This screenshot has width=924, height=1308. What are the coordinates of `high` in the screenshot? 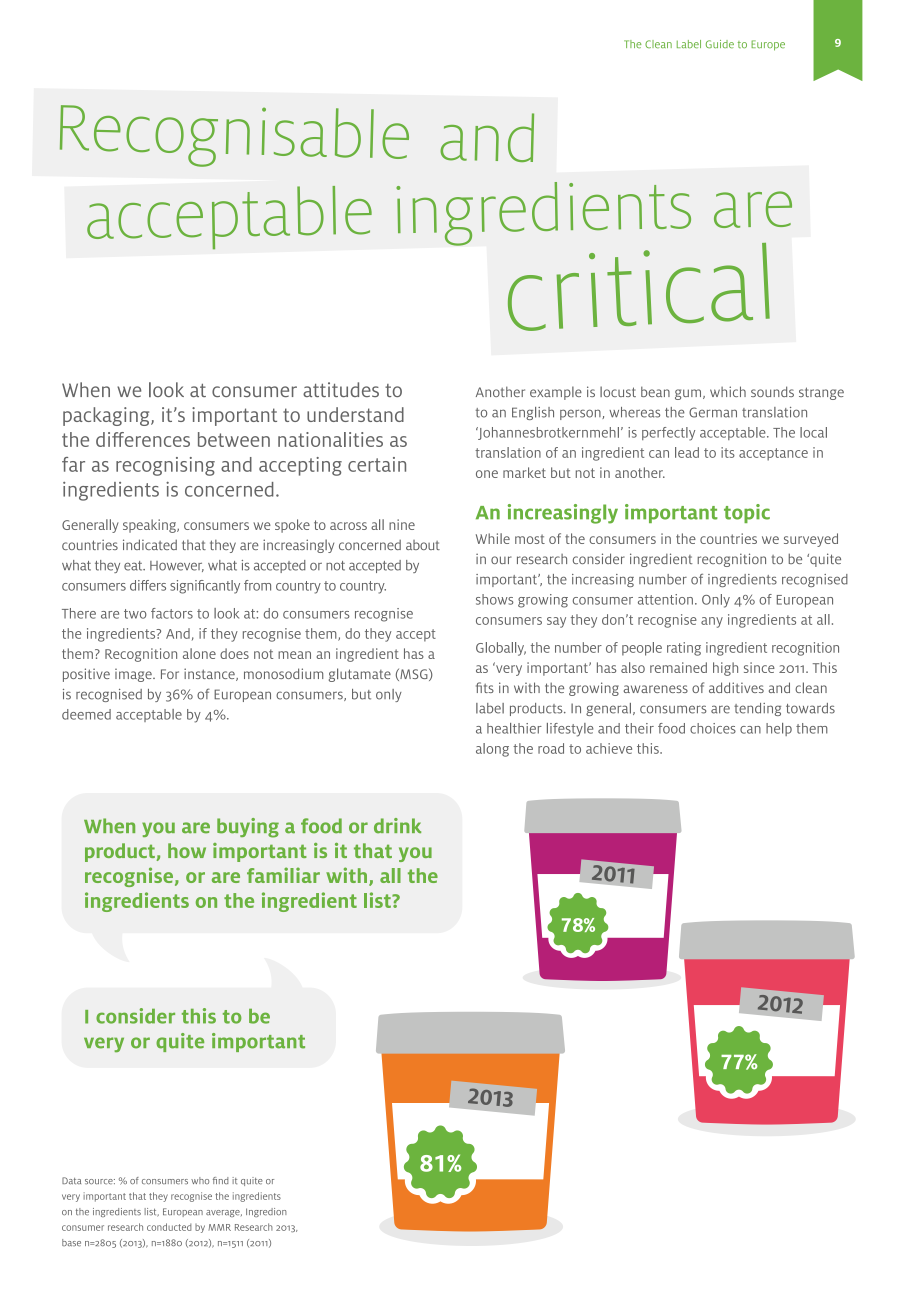 It's located at (725, 669).
